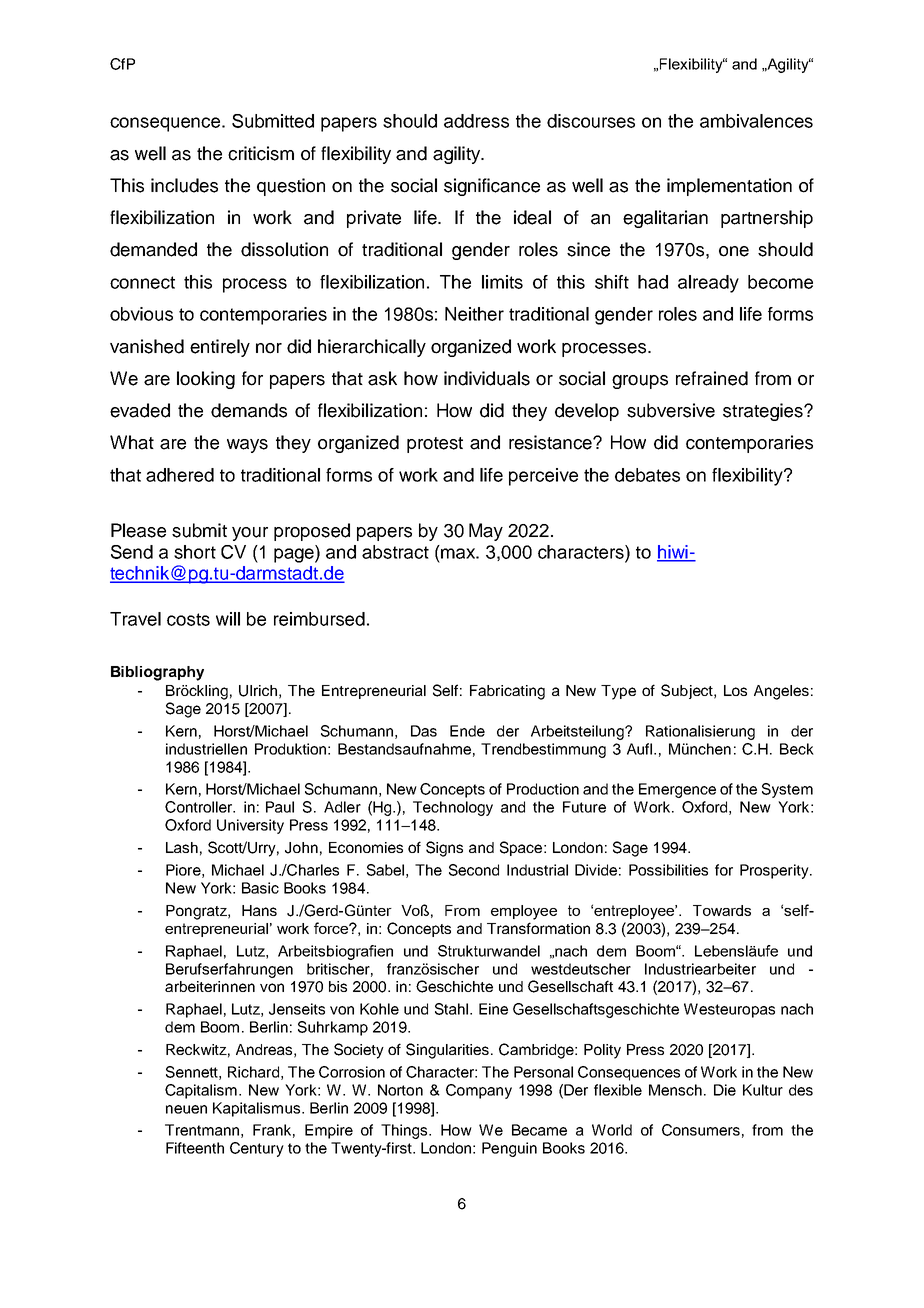 This screenshot has height=1308, width=924. Describe the element at coordinates (479, 1091) in the screenshot. I see `Company` at that location.
